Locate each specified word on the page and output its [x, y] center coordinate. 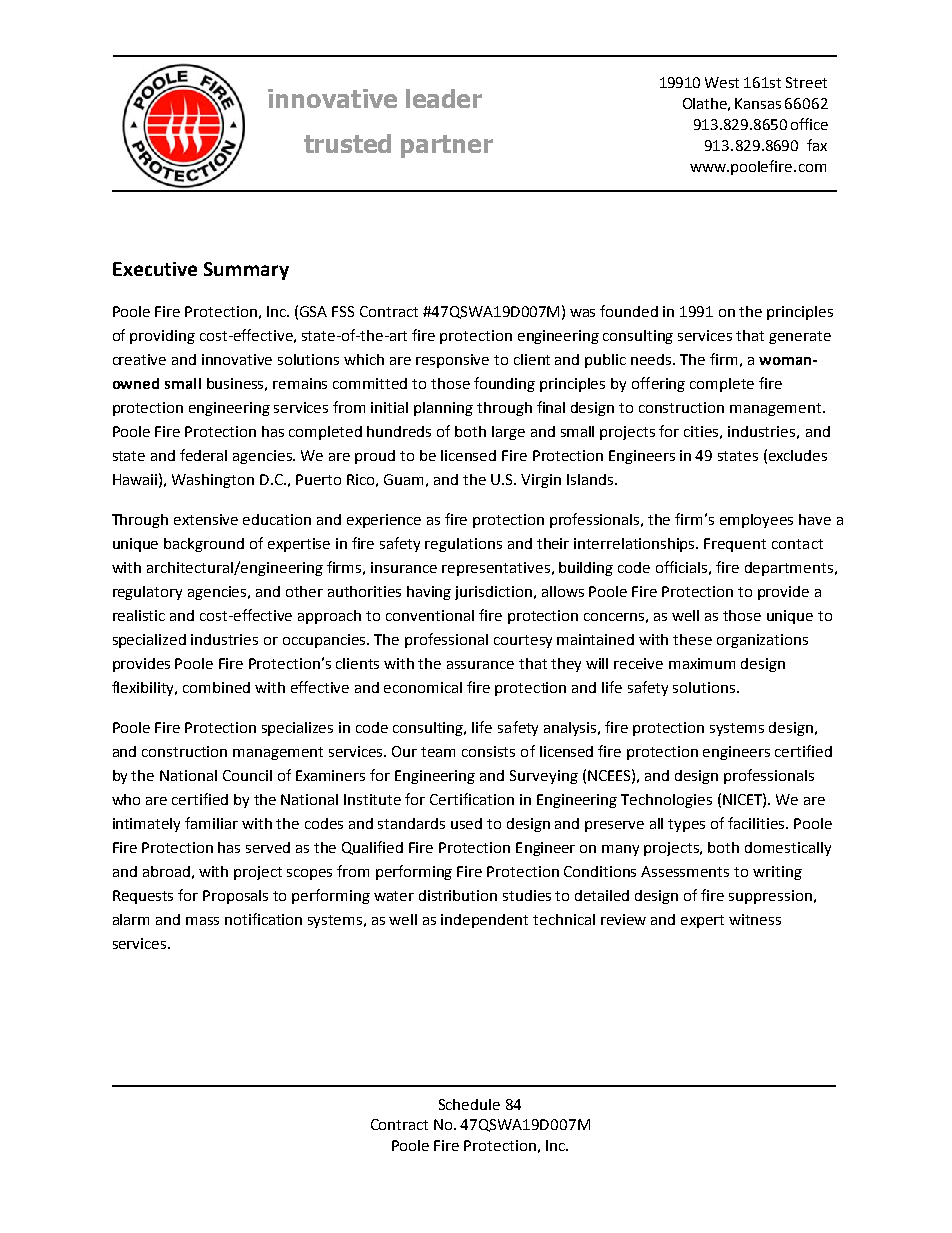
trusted [347, 143]
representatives [496, 569]
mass [202, 921]
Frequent [735, 545]
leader [444, 98]
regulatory [147, 593]
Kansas [758, 103]
